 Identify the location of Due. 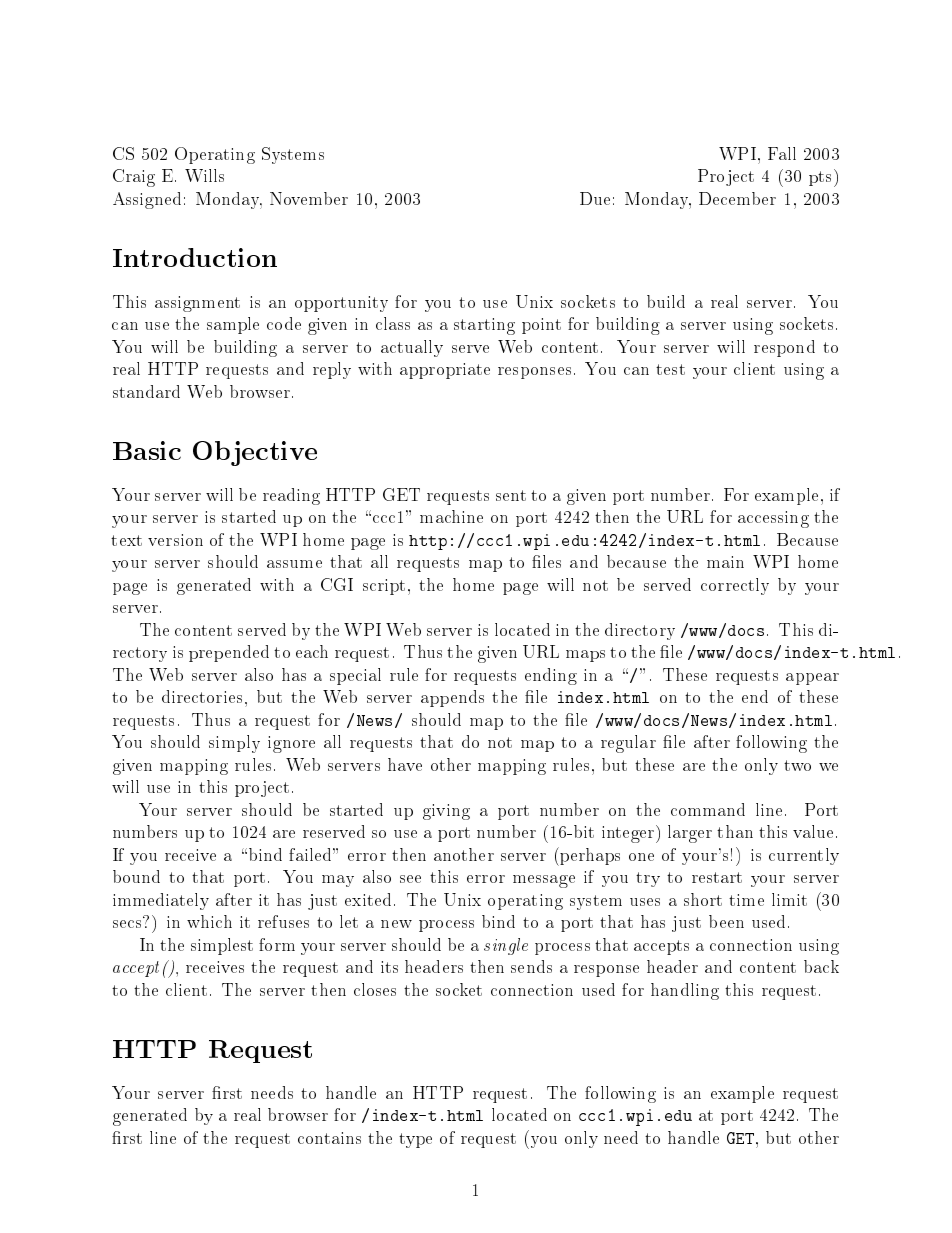
(595, 198).
